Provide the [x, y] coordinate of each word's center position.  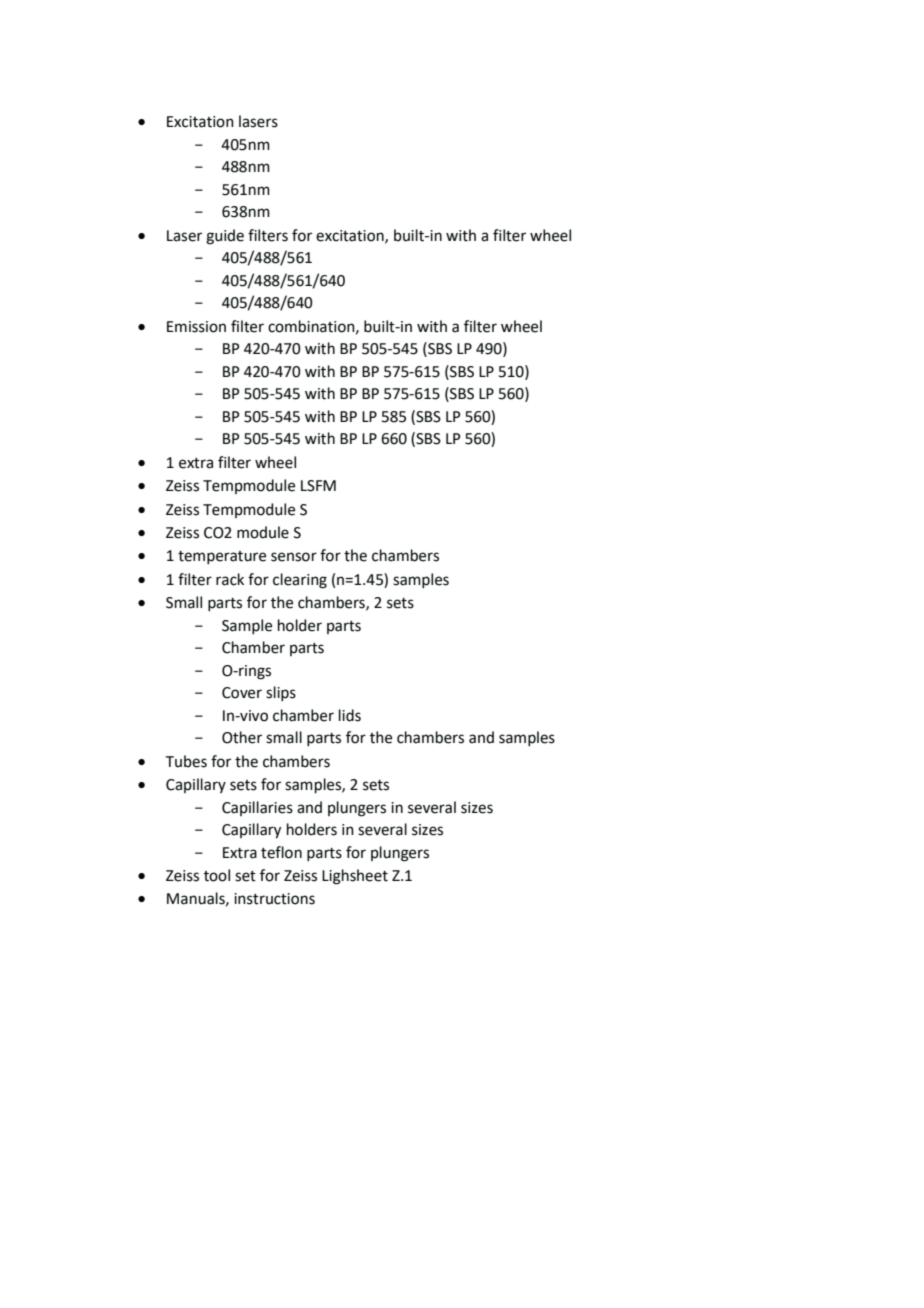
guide [225, 237]
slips [281, 693]
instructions [274, 899]
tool [217, 875]
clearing [300, 581]
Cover [242, 693]
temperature [222, 557]
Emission [196, 327]
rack [230, 579]
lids [350, 715]
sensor [294, 557]
